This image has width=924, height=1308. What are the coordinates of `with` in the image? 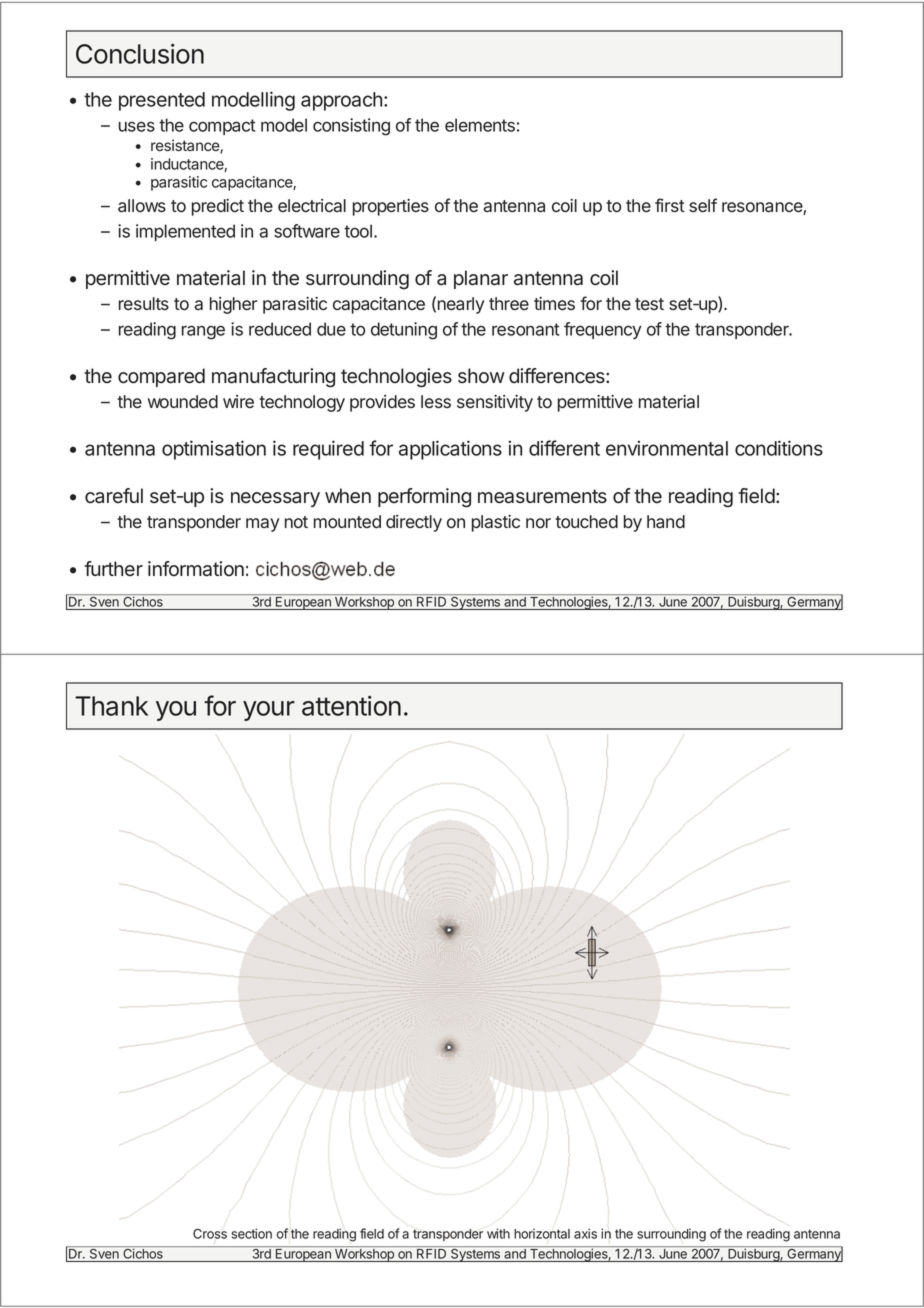 It's located at (498, 1233).
